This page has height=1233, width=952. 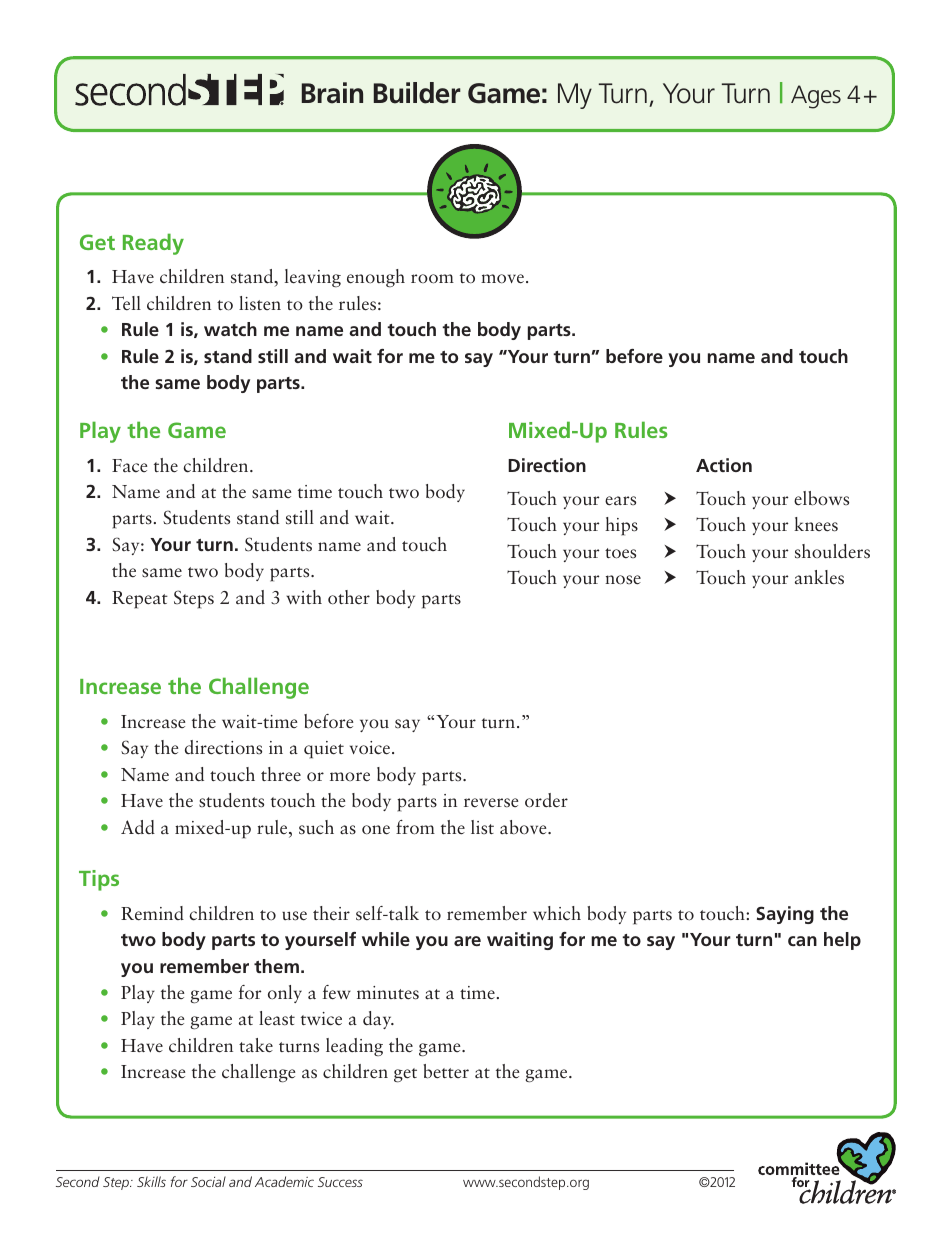 I want to click on watch, so click(x=230, y=329).
